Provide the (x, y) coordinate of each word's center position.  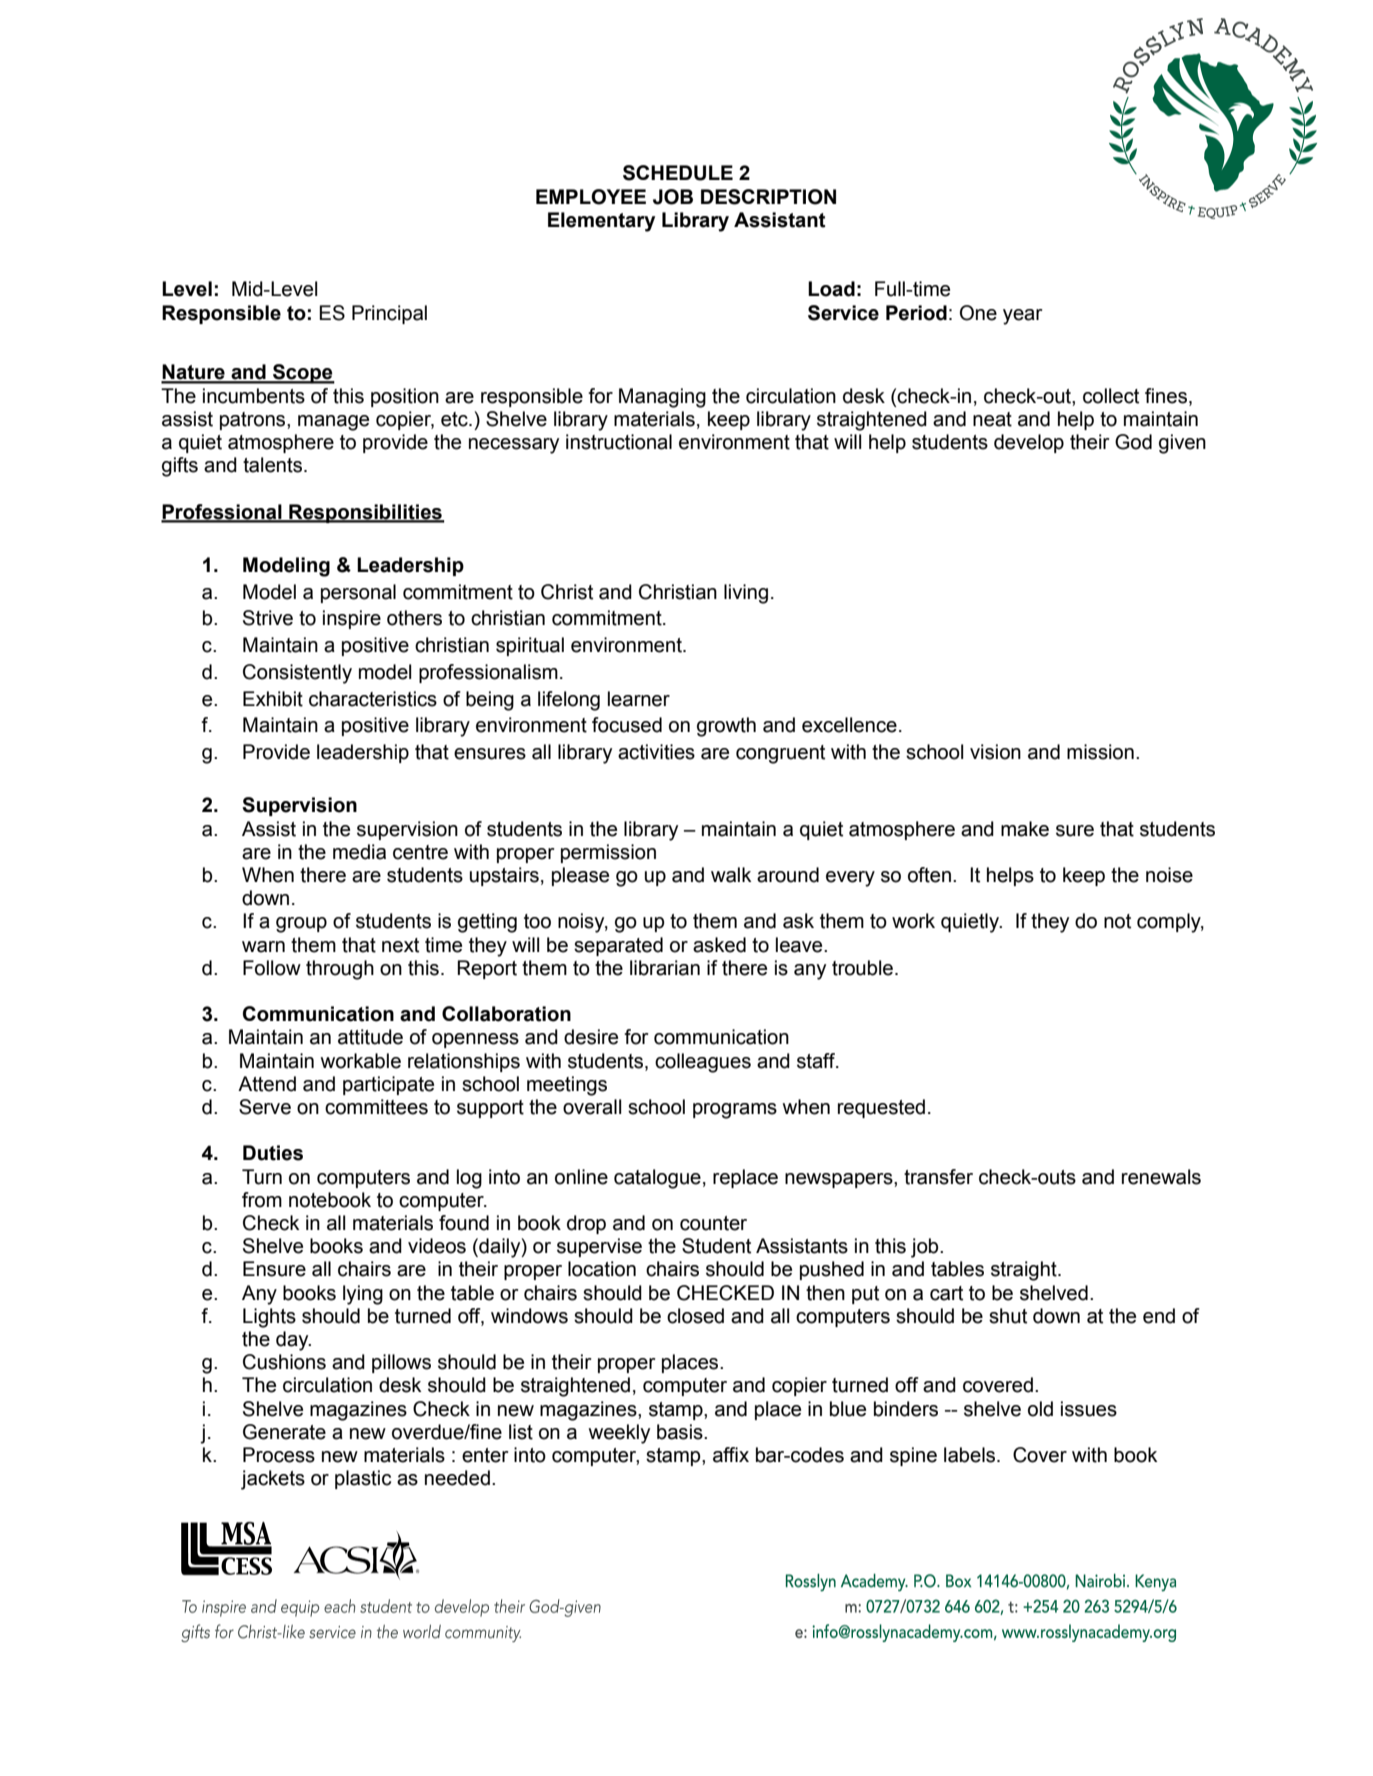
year (1023, 317)
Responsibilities (365, 513)
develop (1029, 443)
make (1025, 829)
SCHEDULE (678, 173)
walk (731, 875)
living (746, 594)
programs (735, 1111)
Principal (389, 314)
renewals (1161, 1177)
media (359, 852)
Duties (273, 1153)
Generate (284, 1432)
